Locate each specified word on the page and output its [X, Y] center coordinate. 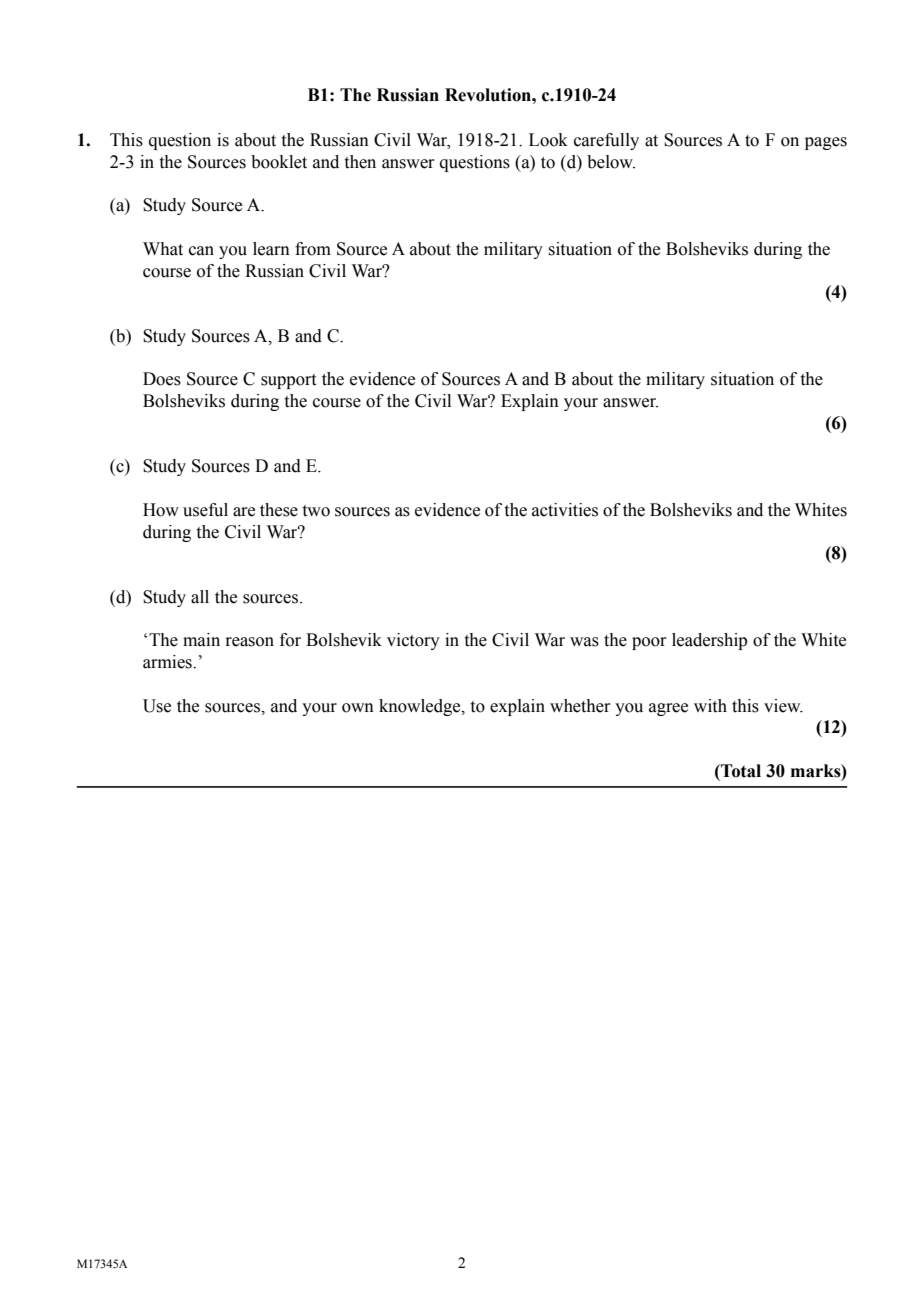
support [288, 381]
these [279, 510]
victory [413, 641]
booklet [279, 162]
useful [205, 510]
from [313, 249]
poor [649, 643]
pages [826, 143]
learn [271, 249]
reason [249, 642]
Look [548, 140]
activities [565, 510]
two [316, 511]
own [358, 708]
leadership [709, 641]
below [611, 162]
